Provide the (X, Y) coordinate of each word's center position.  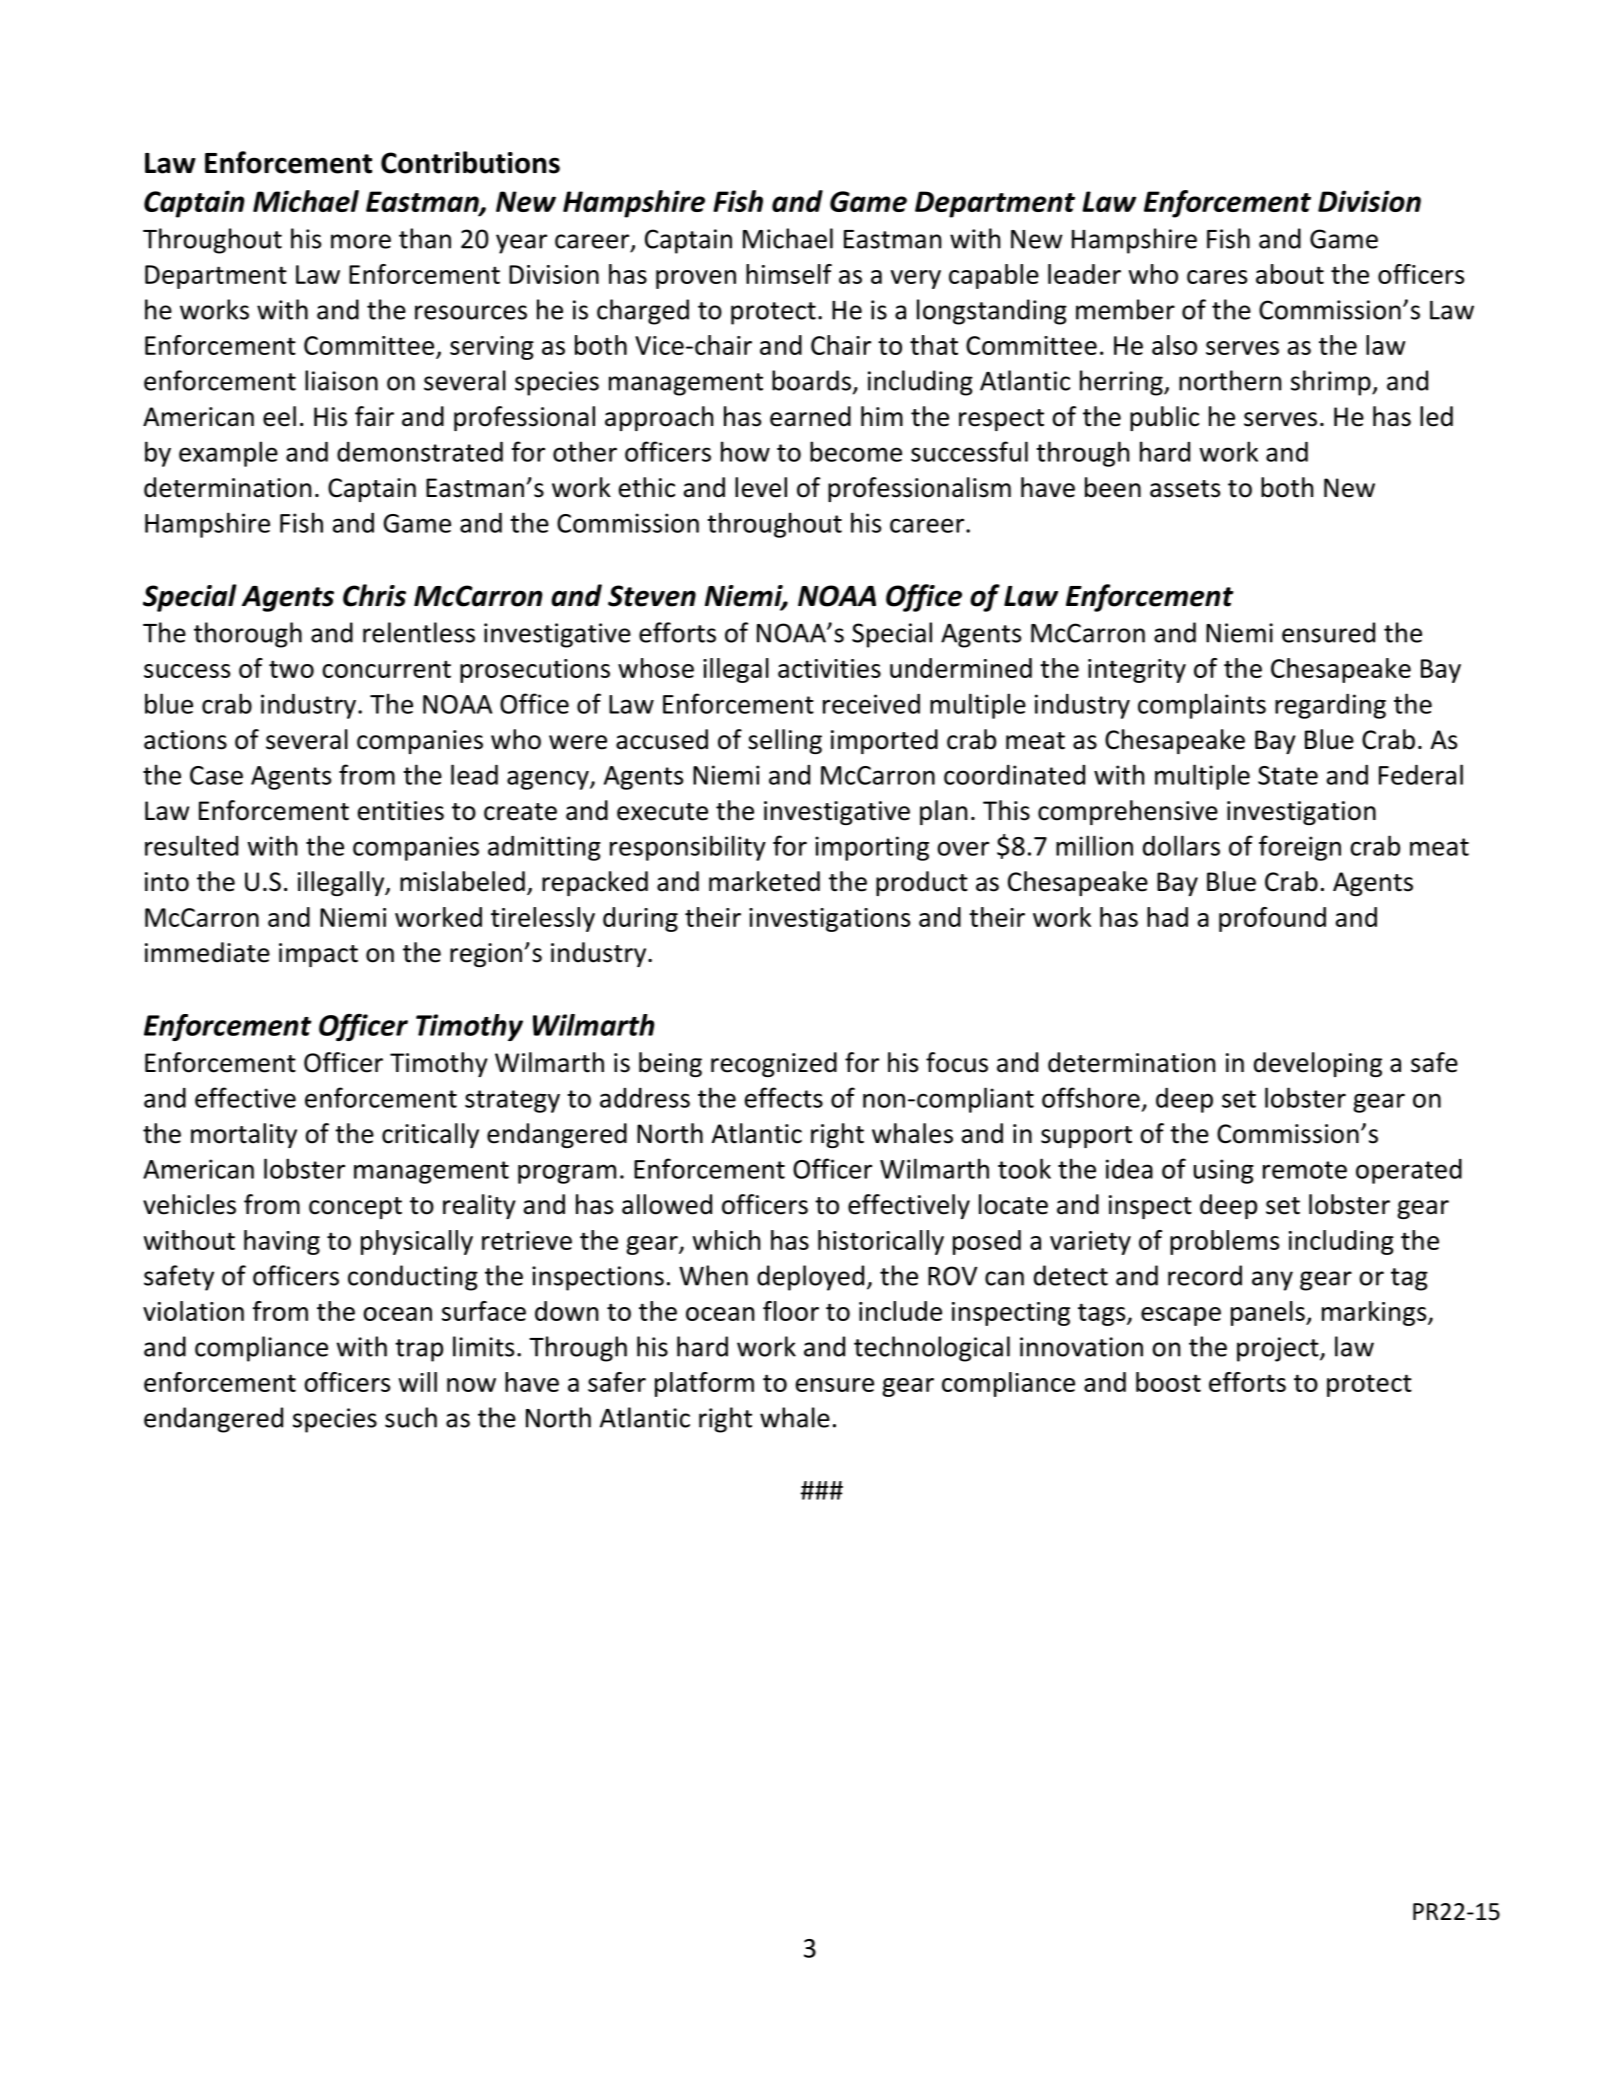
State (1288, 775)
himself (789, 274)
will (418, 1382)
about (1290, 274)
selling (785, 741)
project (1279, 1349)
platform (704, 1384)
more (361, 241)
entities (401, 811)
